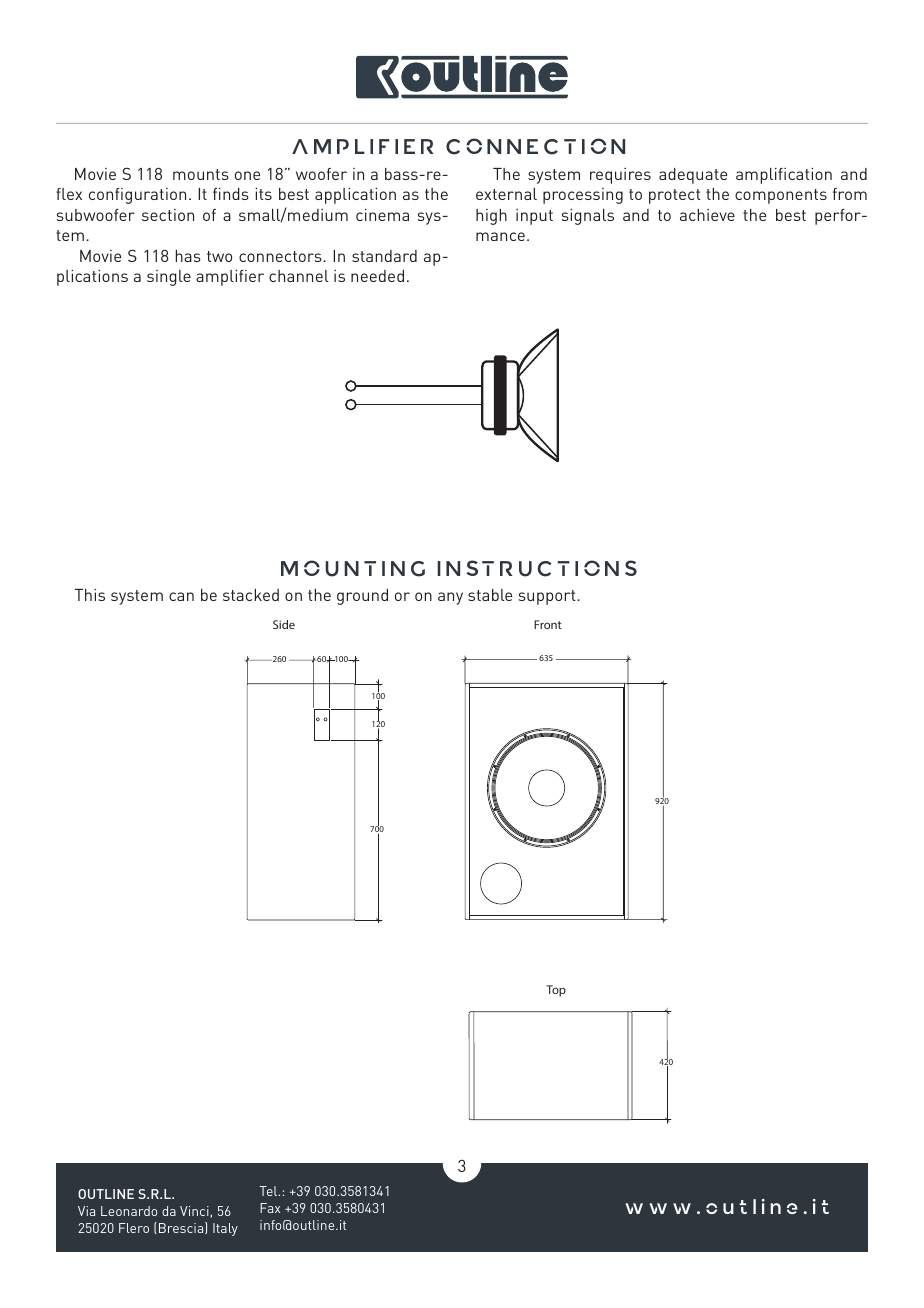  I want to click on components, so click(781, 196).
